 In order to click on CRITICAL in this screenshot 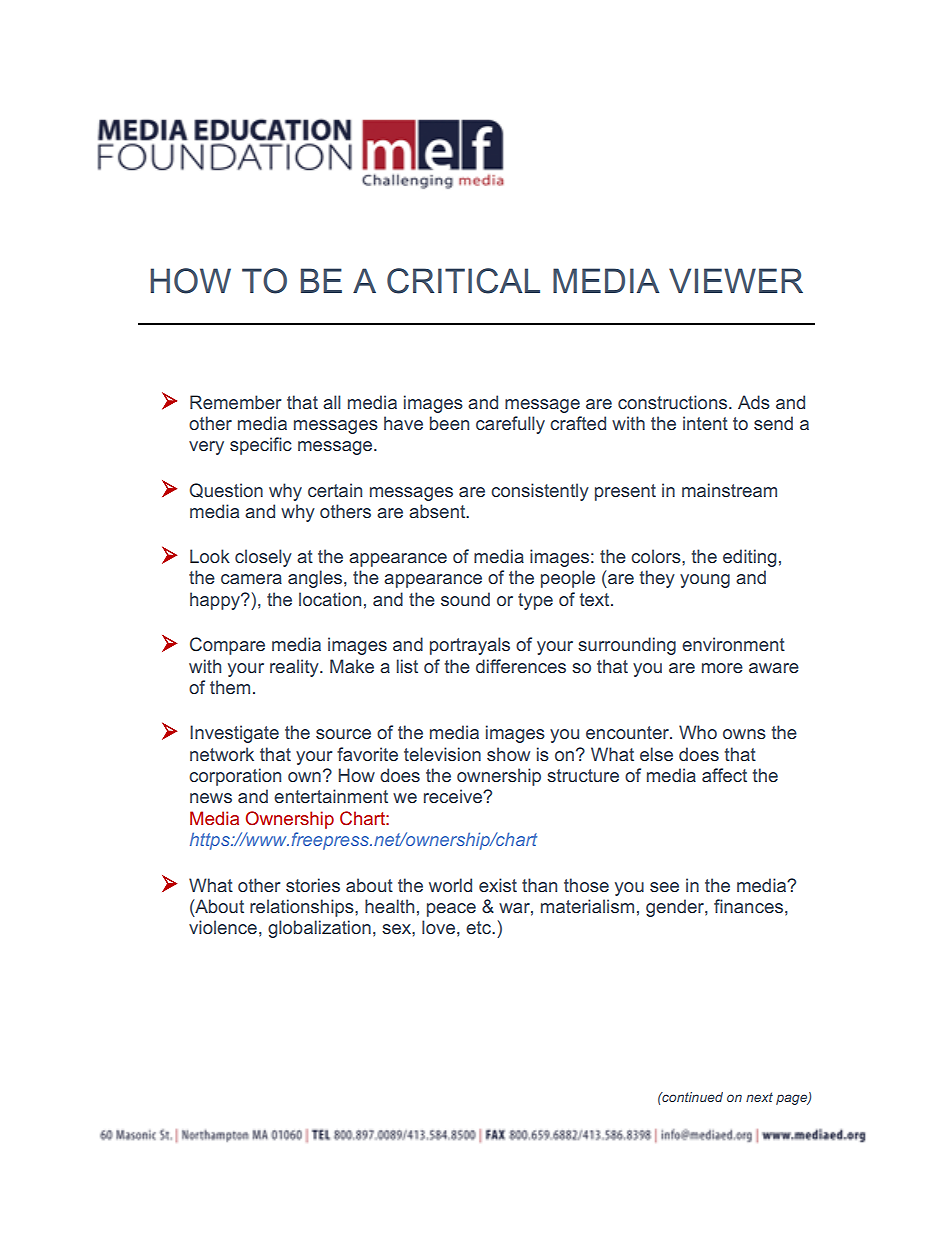, I will do `click(463, 281)`.
